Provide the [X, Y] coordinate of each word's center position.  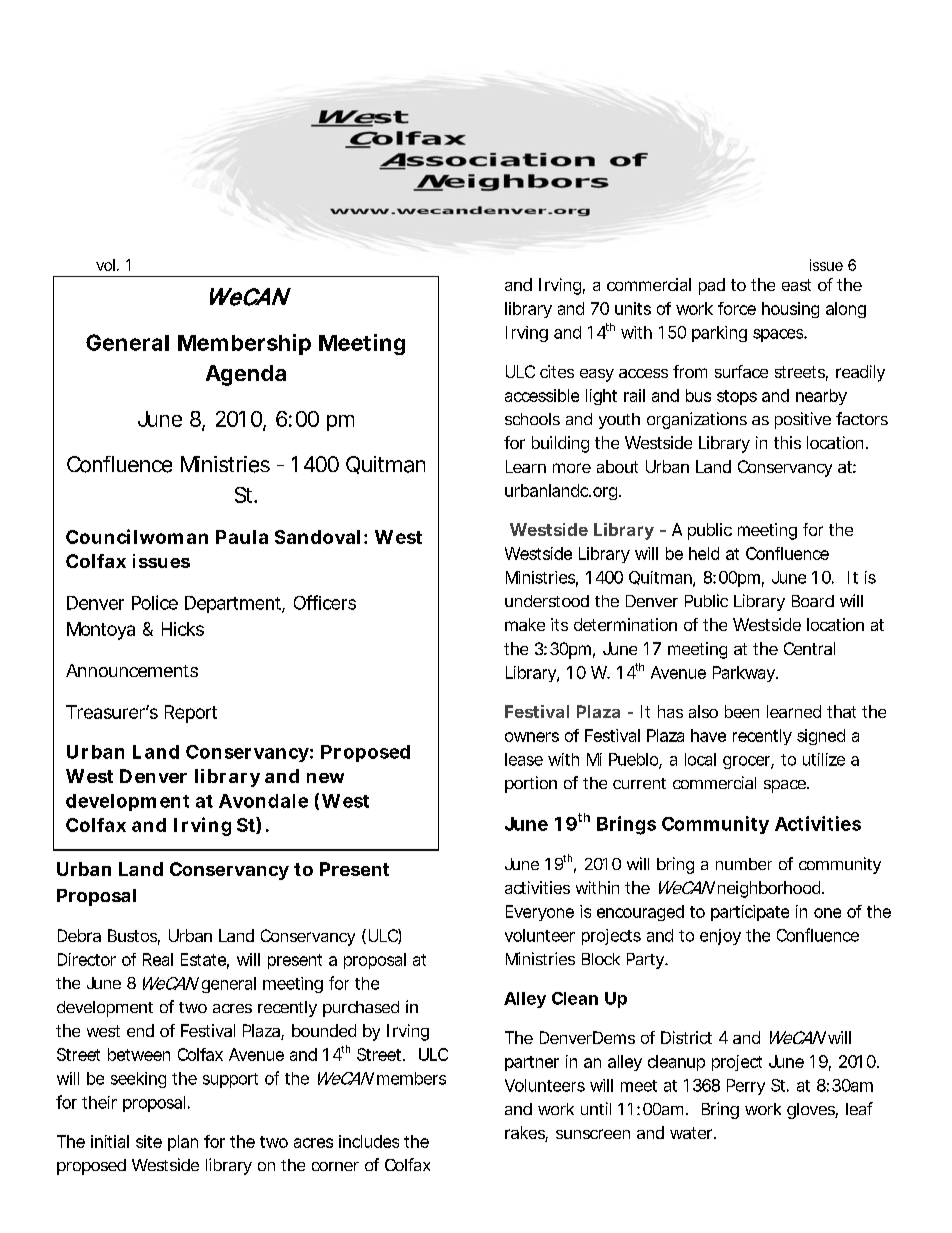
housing [790, 310]
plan [183, 1143]
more [572, 468]
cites [557, 371]
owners [532, 737]
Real [158, 959]
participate [750, 913]
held [704, 553]
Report [191, 714]
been [742, 711]
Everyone [540, 913]
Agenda [246, 375]
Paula [242, 537]
